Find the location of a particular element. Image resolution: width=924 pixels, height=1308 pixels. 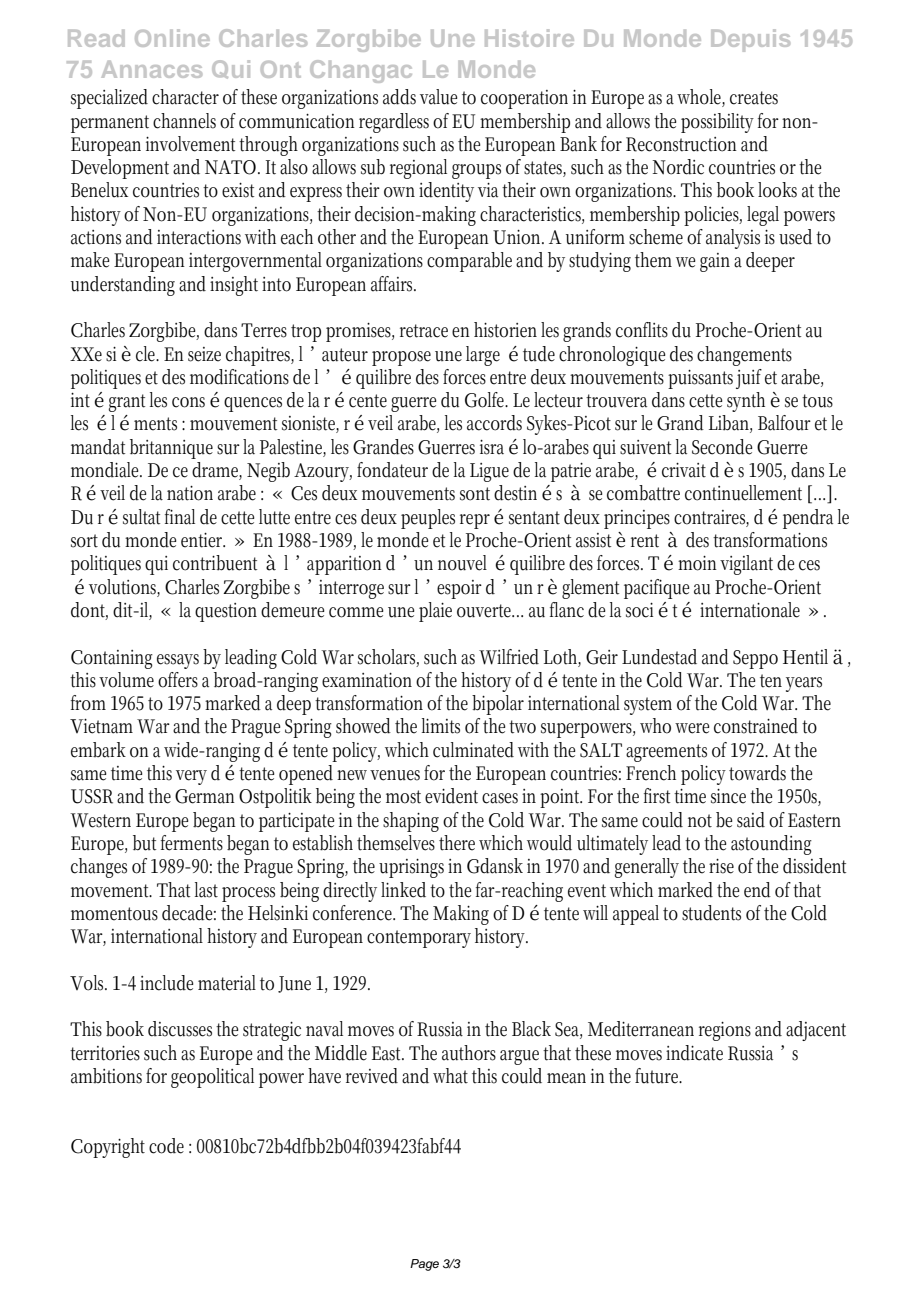

essays is located at coordinates (178, 661).
